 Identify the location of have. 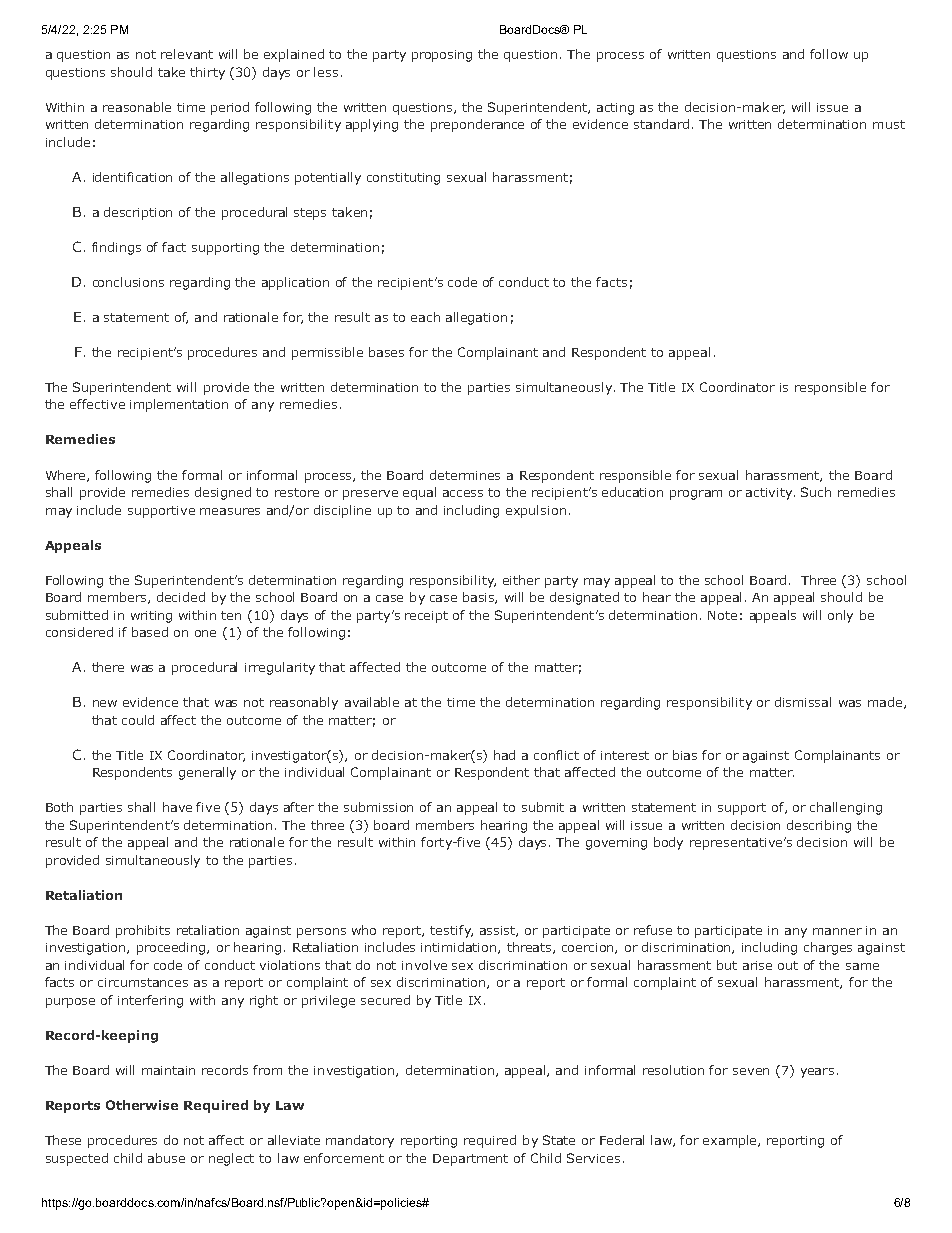
(177, 807).
